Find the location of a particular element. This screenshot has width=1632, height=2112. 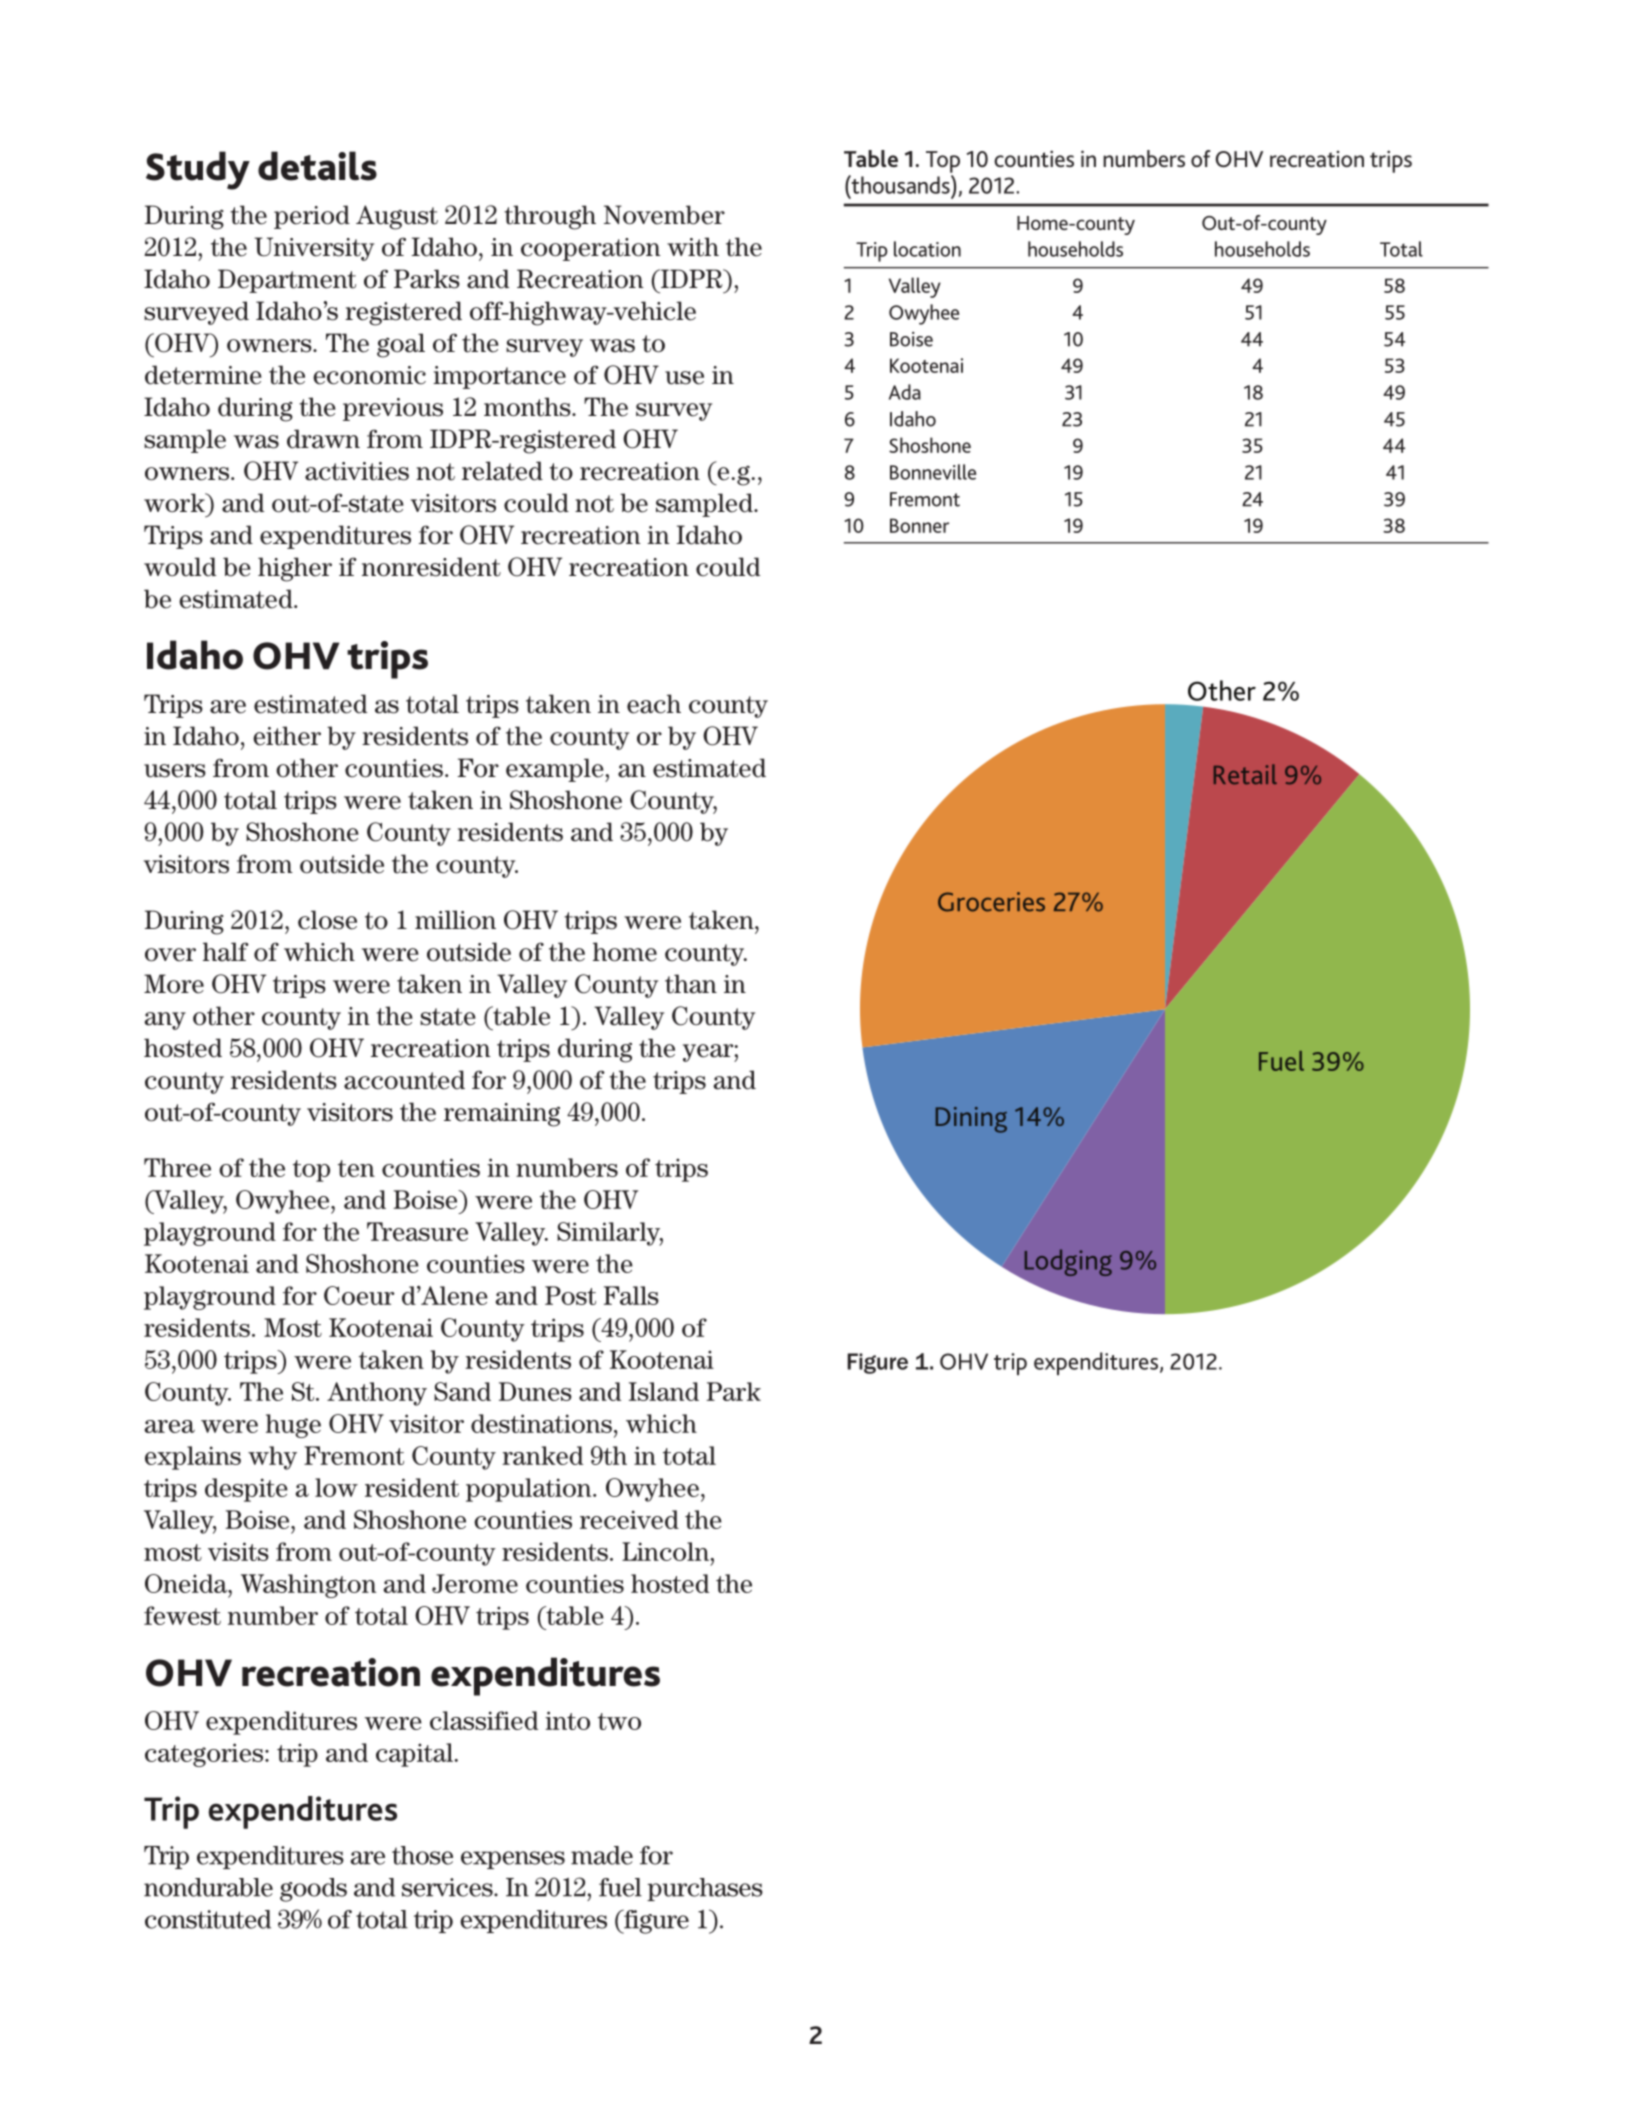

than is located at coordinates (691, 984).
